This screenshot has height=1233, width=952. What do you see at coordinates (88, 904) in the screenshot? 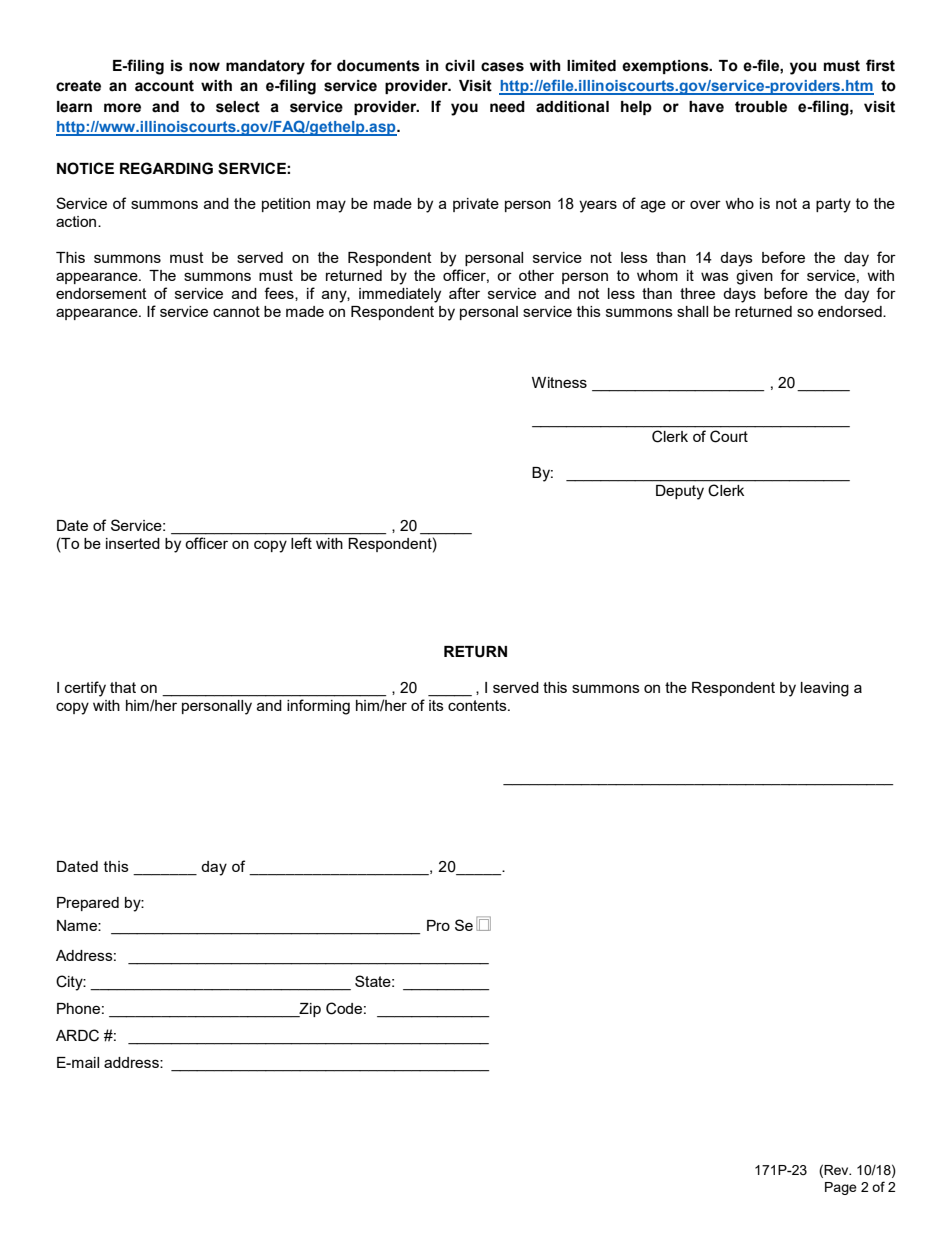
I see `Prepared` at bounding box center [88, 904].
